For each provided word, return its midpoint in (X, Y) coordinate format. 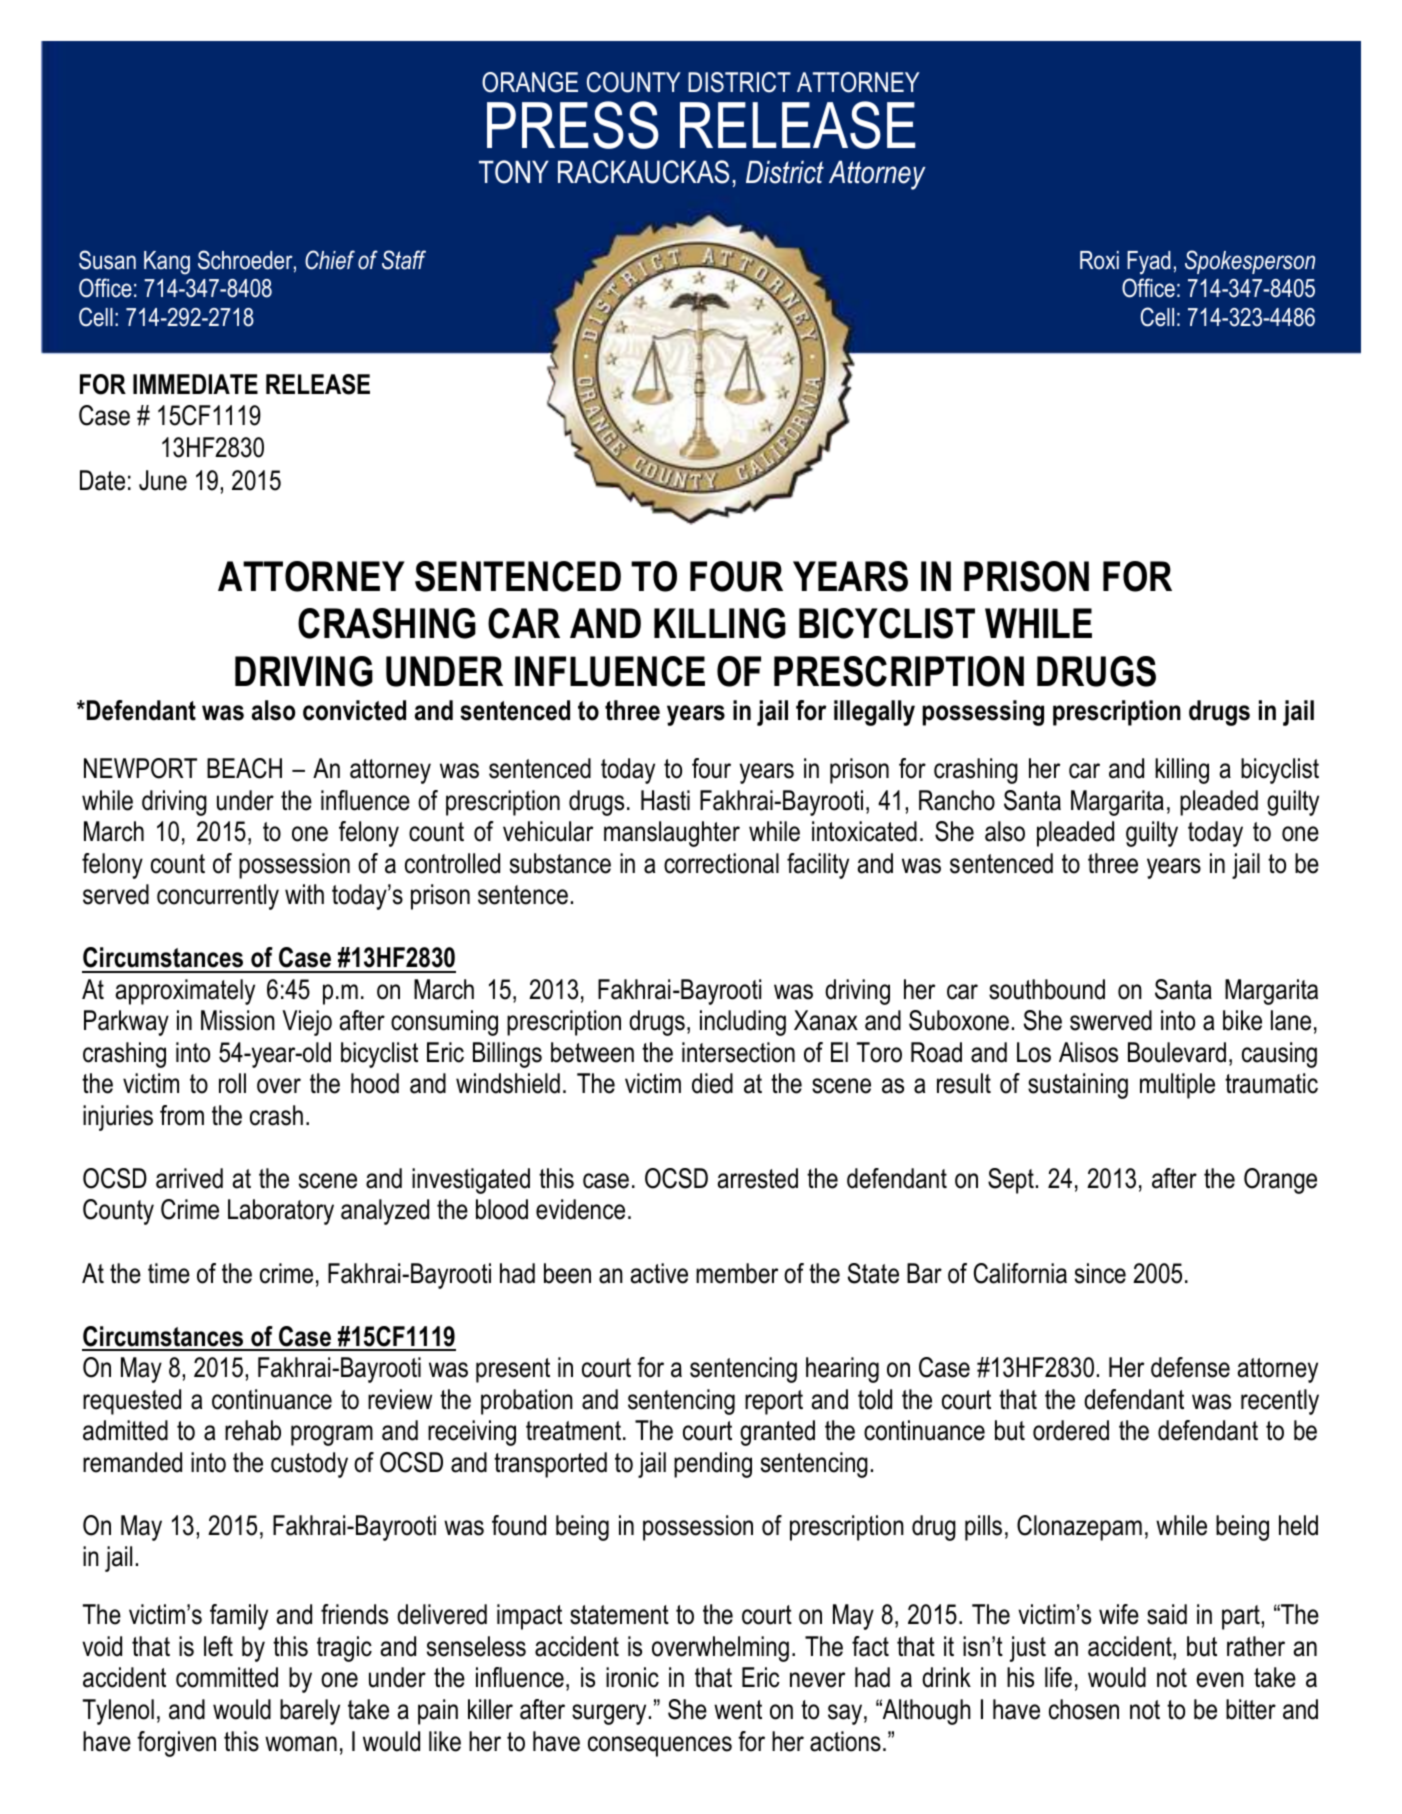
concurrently (218, 897)
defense (1190, 1367)
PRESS (573, 125)
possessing (983, 713)
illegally (874, 713)
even (1220, 1680)
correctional (721, 863)
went (738, 1710)
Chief (330, 260)
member (737, 1273)
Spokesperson (1250, 262)
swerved (1111, 1020)
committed (227, 1677)
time (169, 1273)
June (163, 480)
